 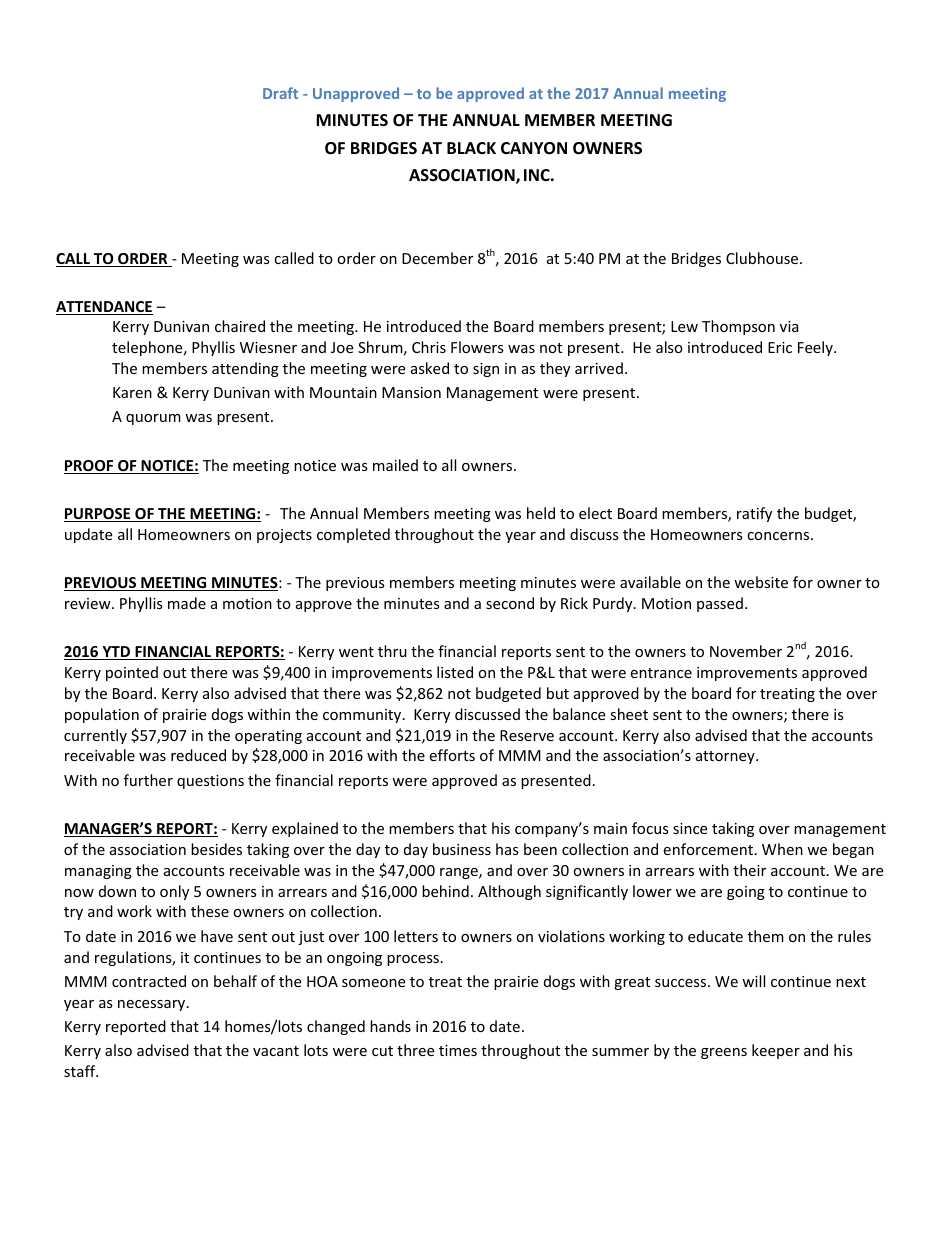 What do you see at coordinates (471, 148) in the document?
I see `BLACK` at bounding box center [471, 148].
